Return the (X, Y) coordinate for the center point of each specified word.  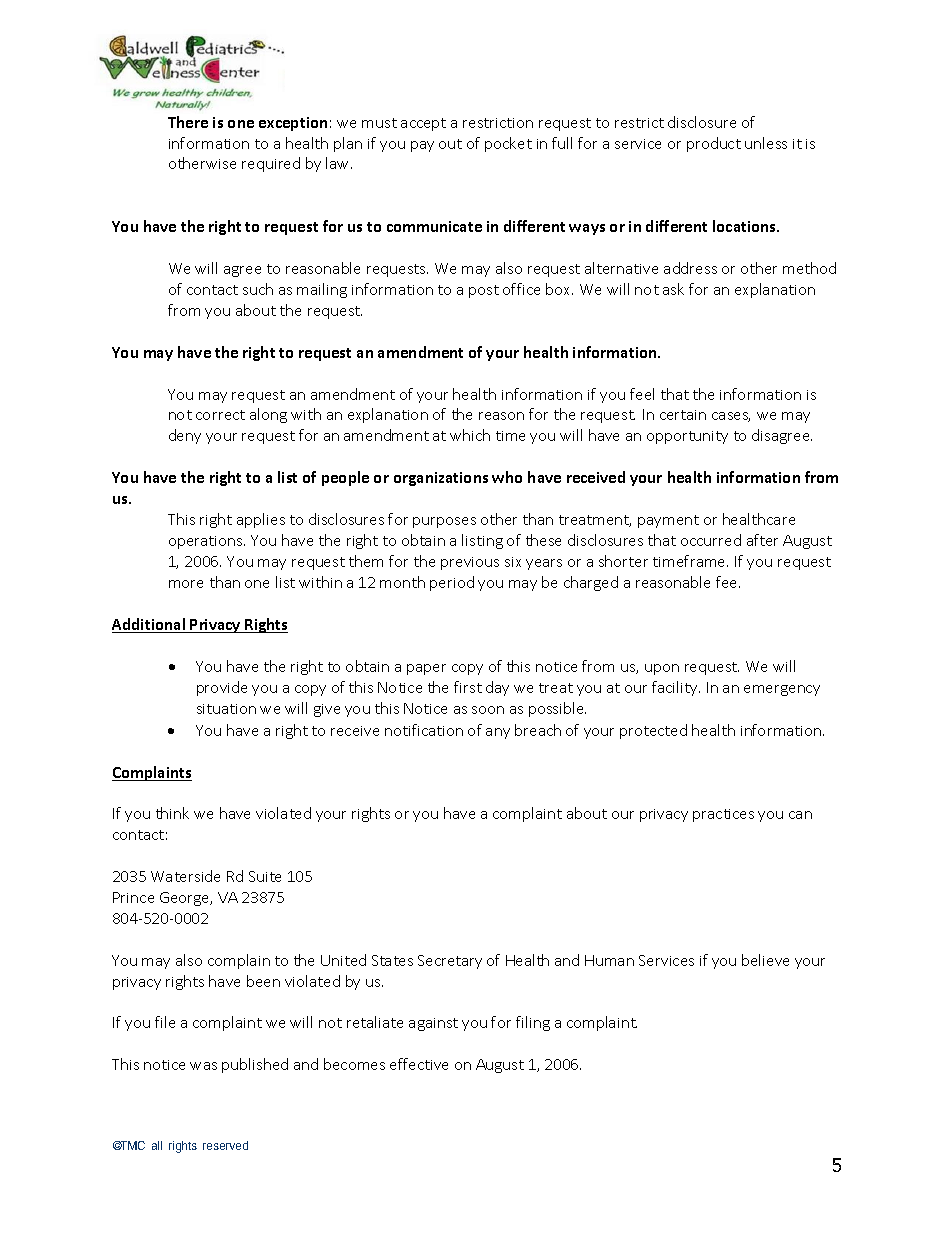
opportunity (687, 437)
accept (423, 124)
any (498, 733)
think (172, 813)
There (188, 122)
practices (723, 815)
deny (185, 436)
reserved (225, 1145)
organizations (441, 479)
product (714, 144)
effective (419, 1064)
